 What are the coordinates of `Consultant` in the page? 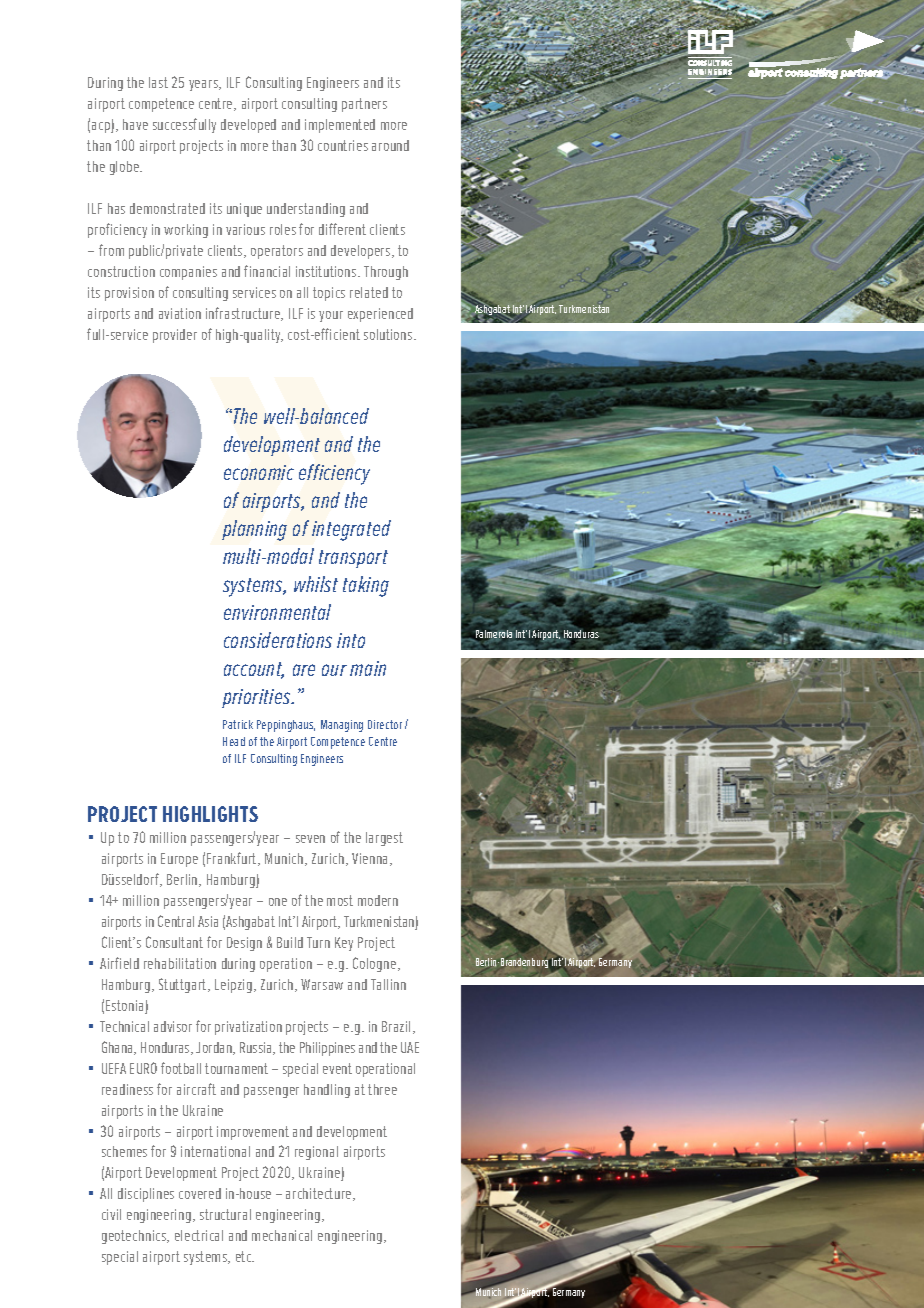 It's located at (174, 942).
